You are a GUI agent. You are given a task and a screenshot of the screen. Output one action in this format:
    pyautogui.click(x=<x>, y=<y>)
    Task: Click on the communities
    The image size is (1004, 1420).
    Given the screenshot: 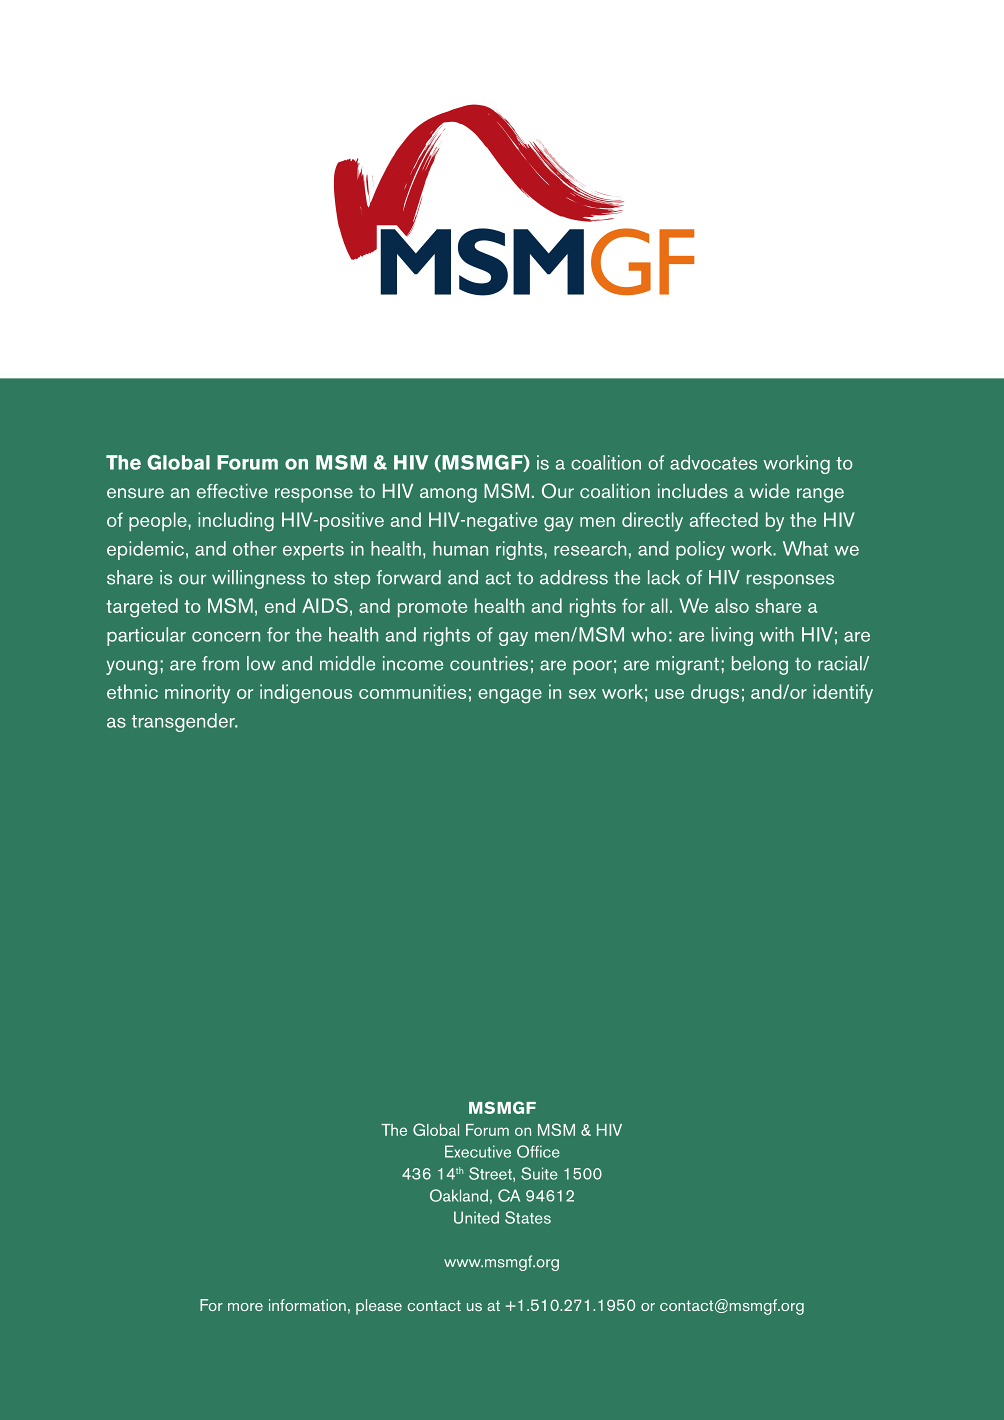 What is the action you would take?
    pyautogui.click(x=412, y=691)
